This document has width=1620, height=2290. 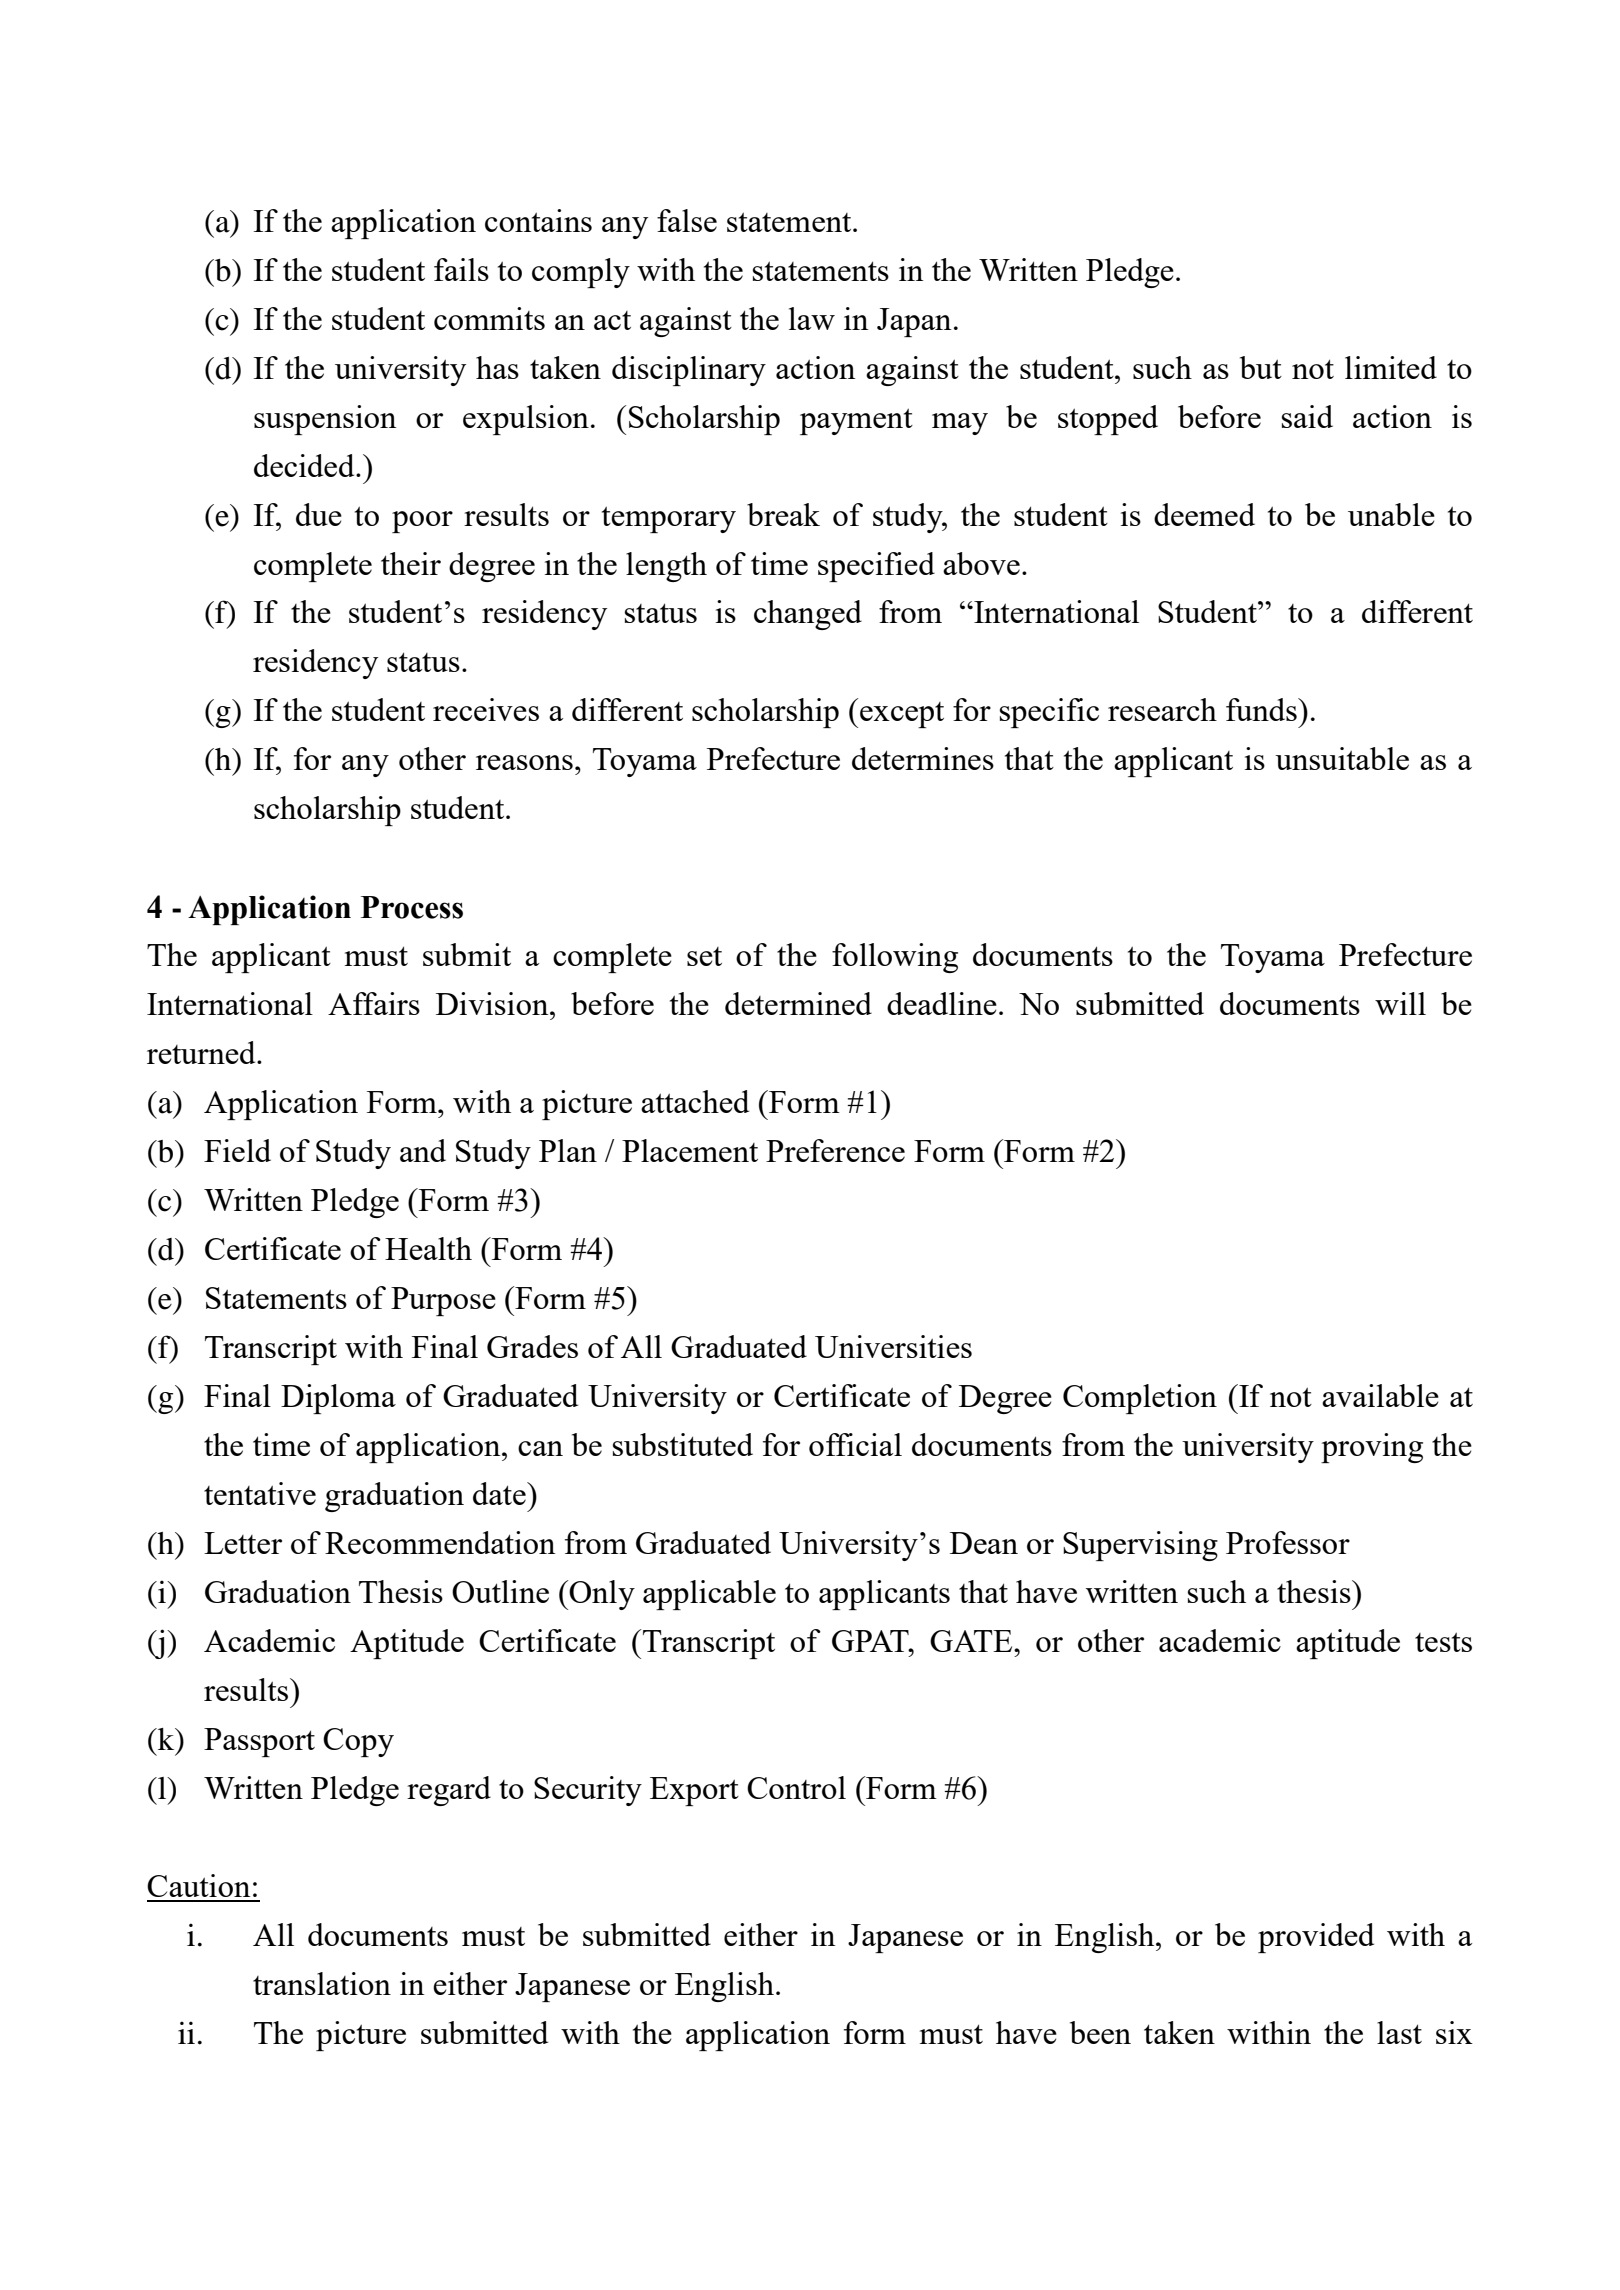 What do you see at coordinates (440, 1542) in the document?
I see `Recommendation` at bounding box center [440, 1542].
